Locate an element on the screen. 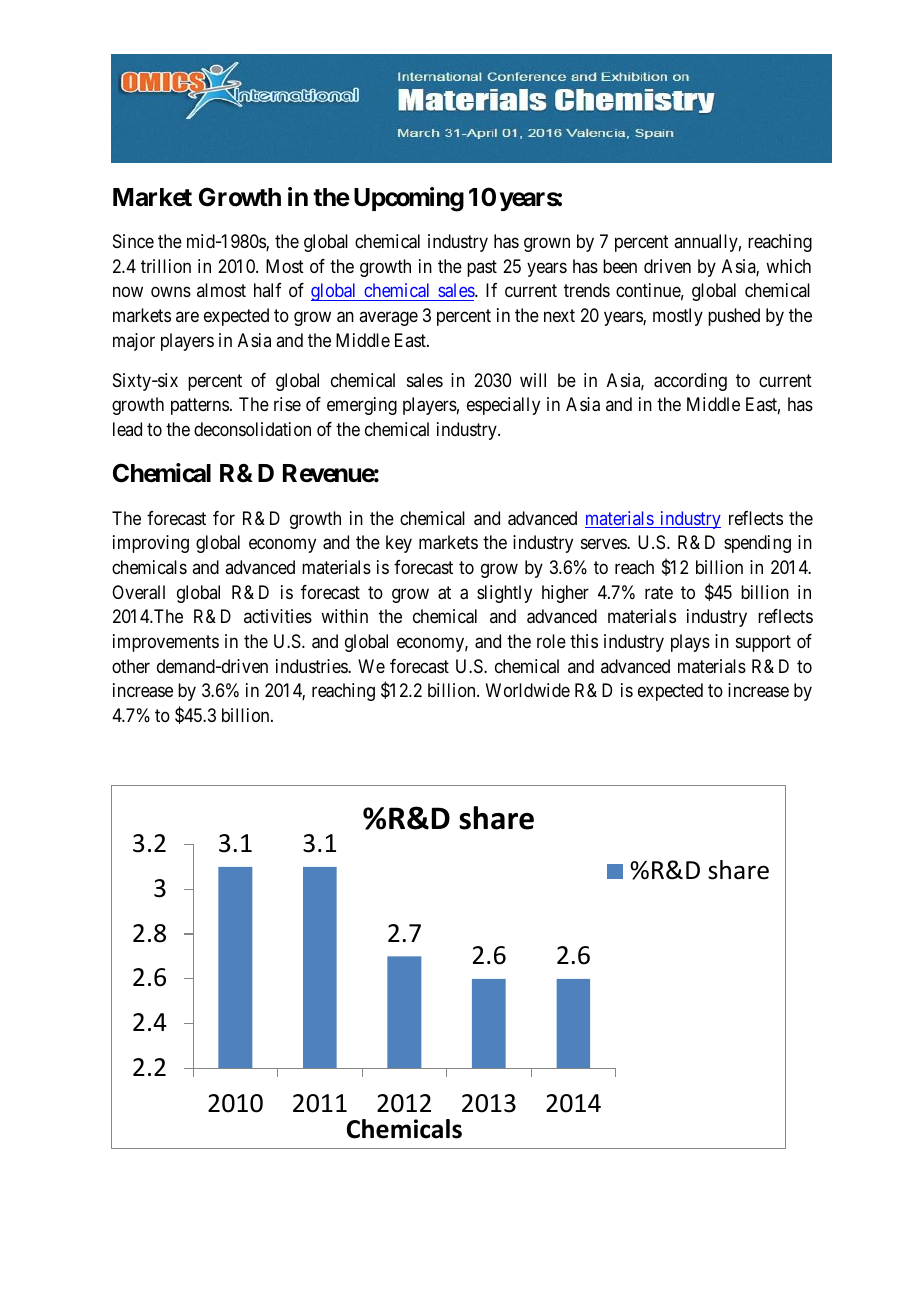 The image size is (924, 1308). which is located at coordinates (788, 266).
